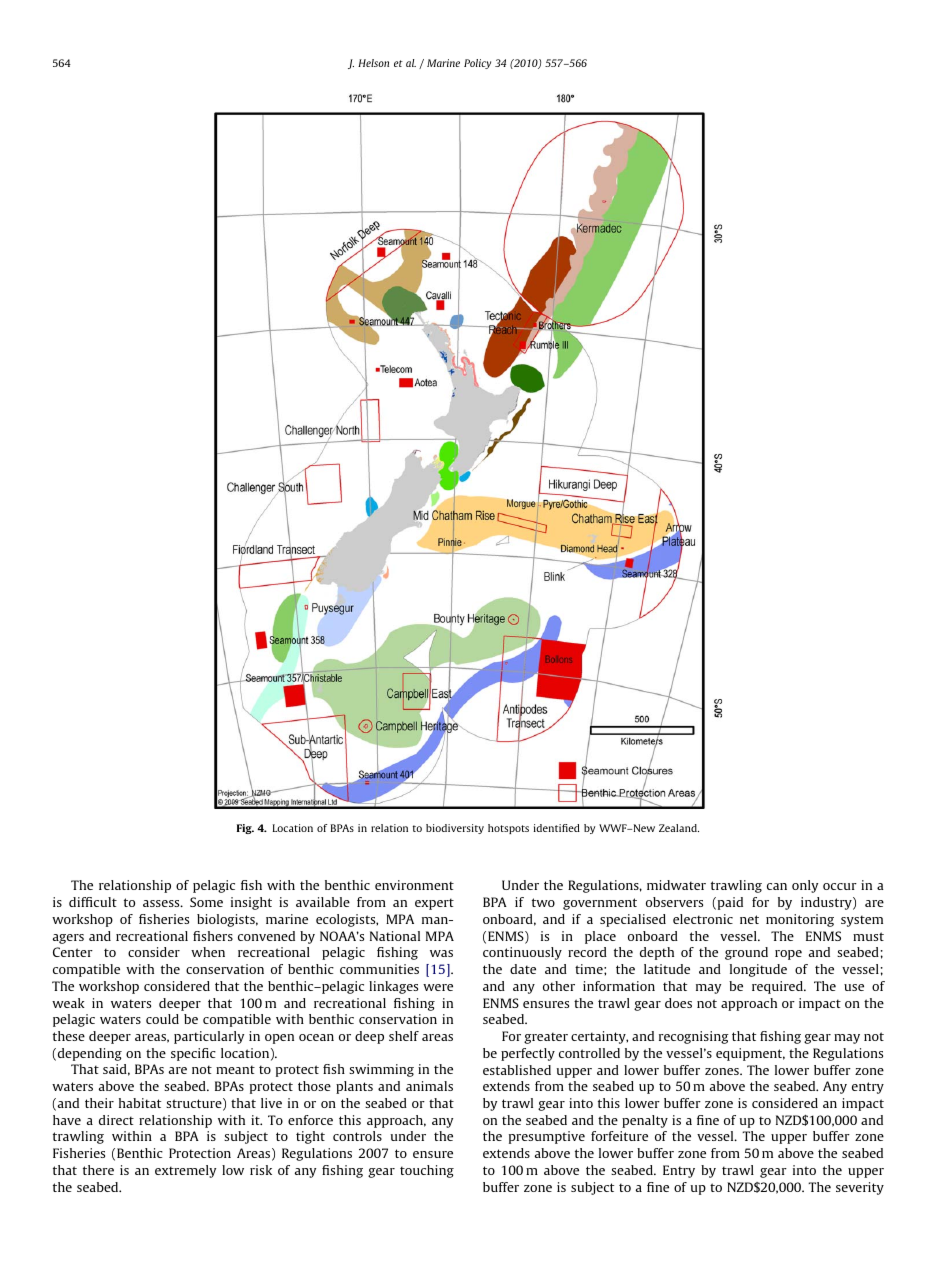 Image resolution: width=952 pixels, height=1270 pixels. Describe the element at coordinates (455, 829) in the screenshot. I see `biodiversity` at that location.
